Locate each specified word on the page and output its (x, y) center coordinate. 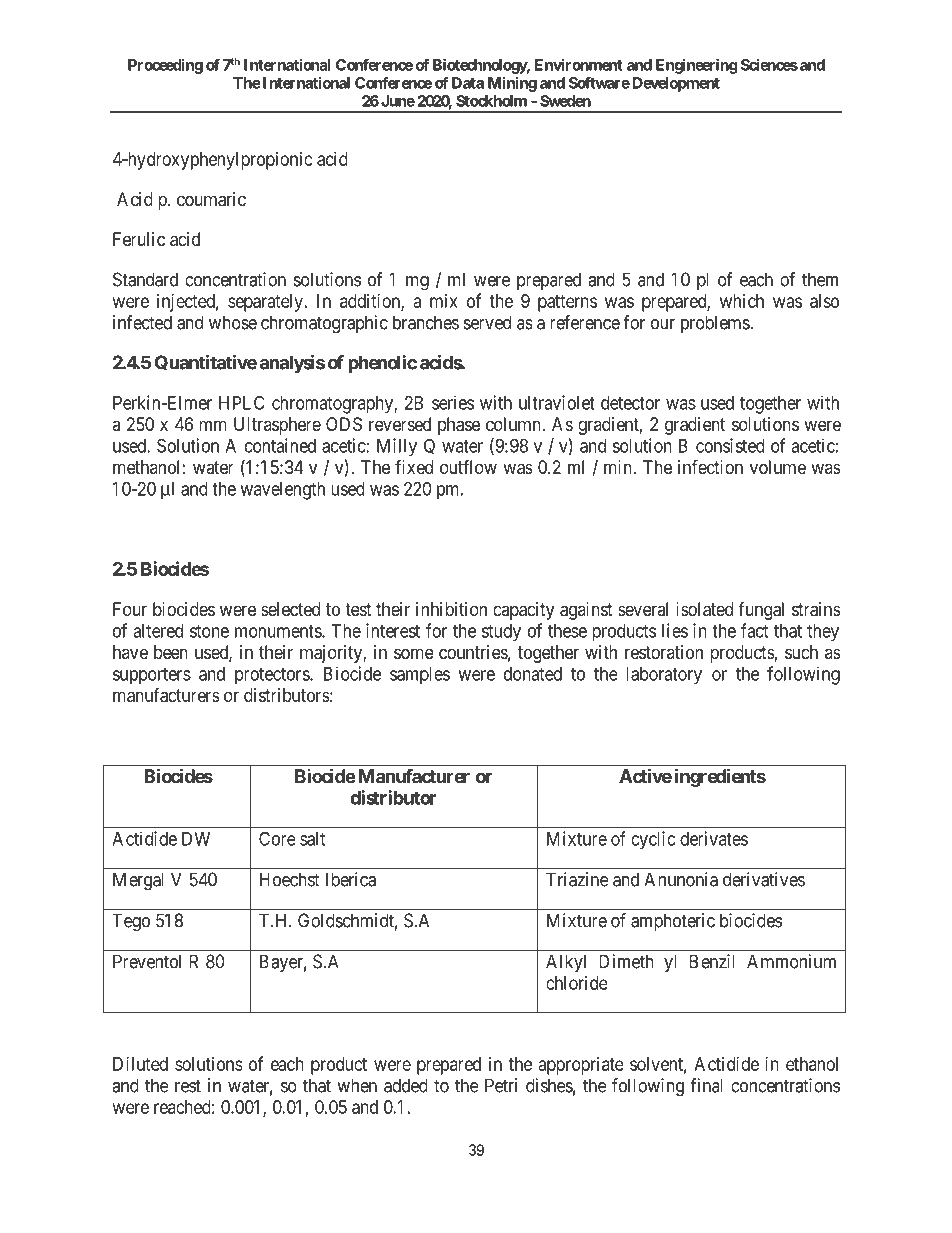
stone (209, 631)
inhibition (451, 609)
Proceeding (165, 66)
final (706, 1085)
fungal (761, 611)
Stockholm (491, 101)
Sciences (769, 65)
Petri (501, 1085)
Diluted (140, 1064)
